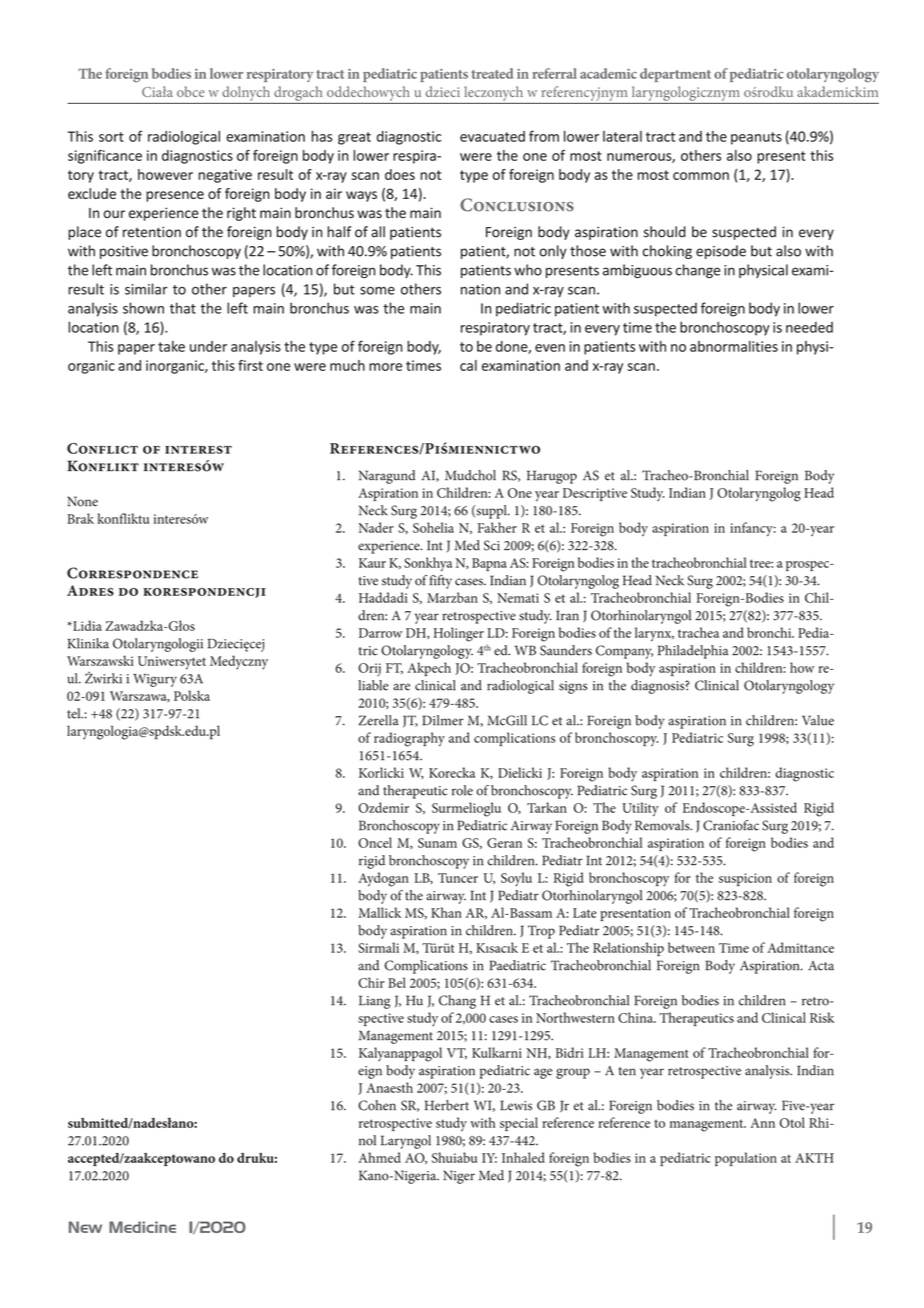 The height and width of the screenshot is (1308, 924). Describe the element at coordinates (746, 1159) in the screenshot. I see `population` at that location.
